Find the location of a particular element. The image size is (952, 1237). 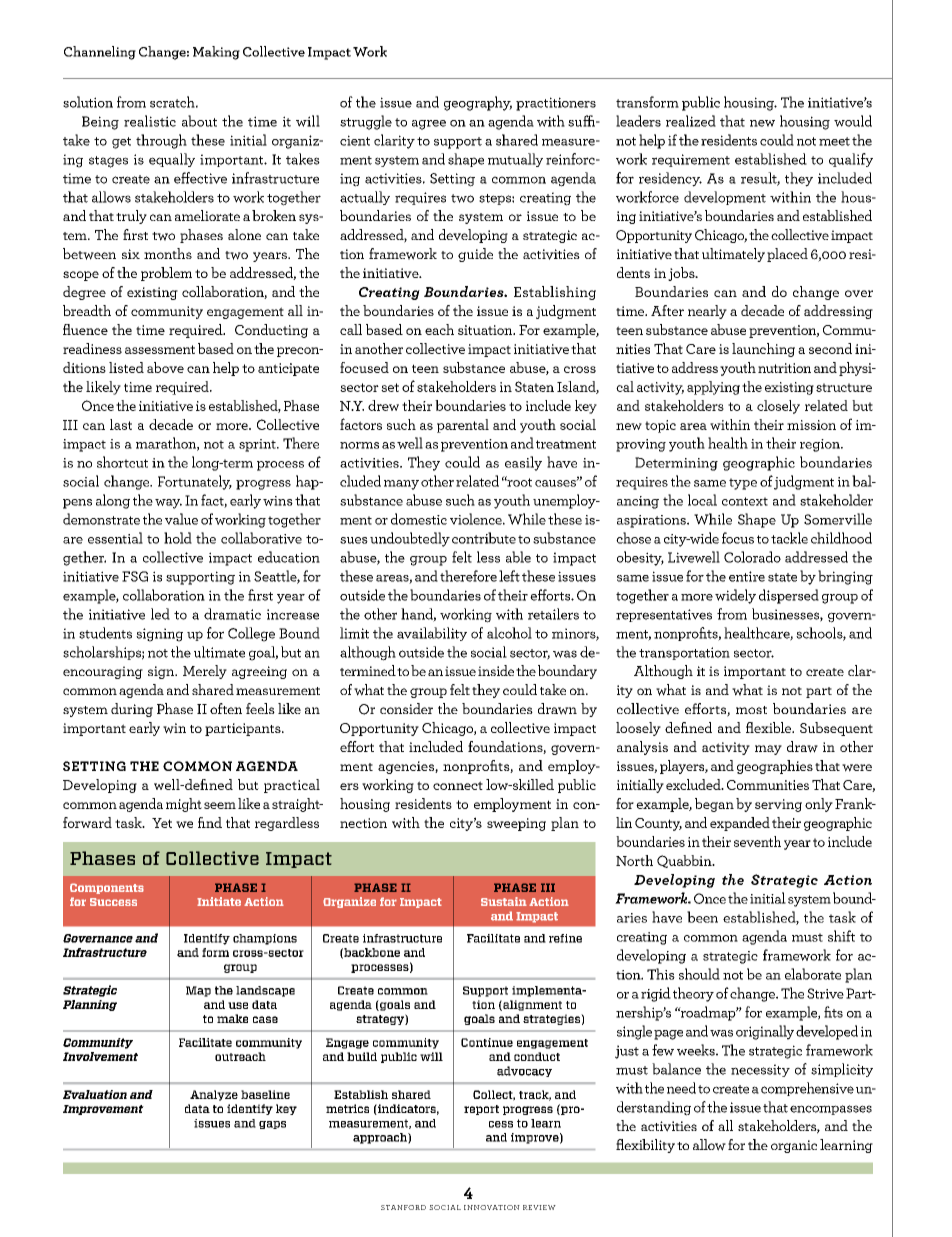

Fortunately is located at coordinates (195, 482).
